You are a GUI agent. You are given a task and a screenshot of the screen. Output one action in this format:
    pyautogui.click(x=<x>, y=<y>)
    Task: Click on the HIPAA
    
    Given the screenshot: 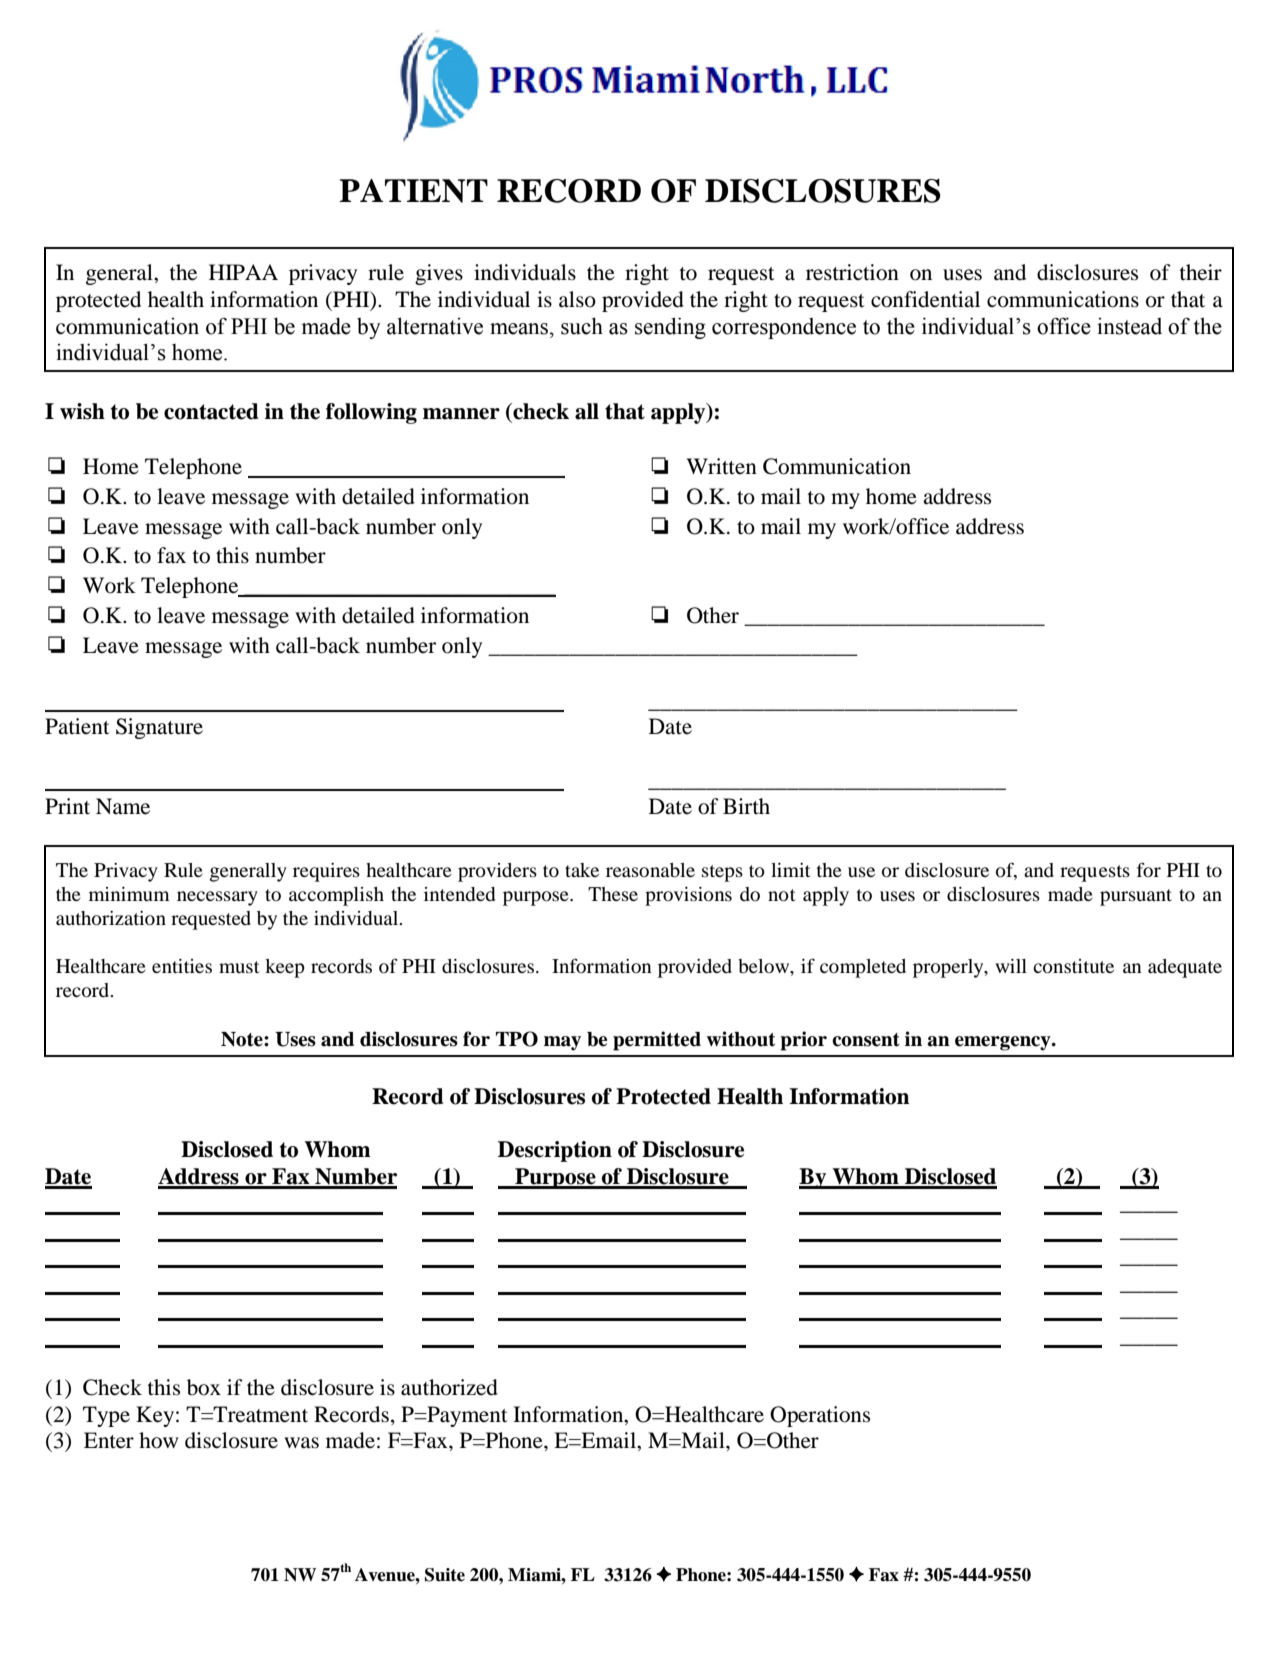 What is the action you would take?
    pyautogui.click(x=243, y=272)
